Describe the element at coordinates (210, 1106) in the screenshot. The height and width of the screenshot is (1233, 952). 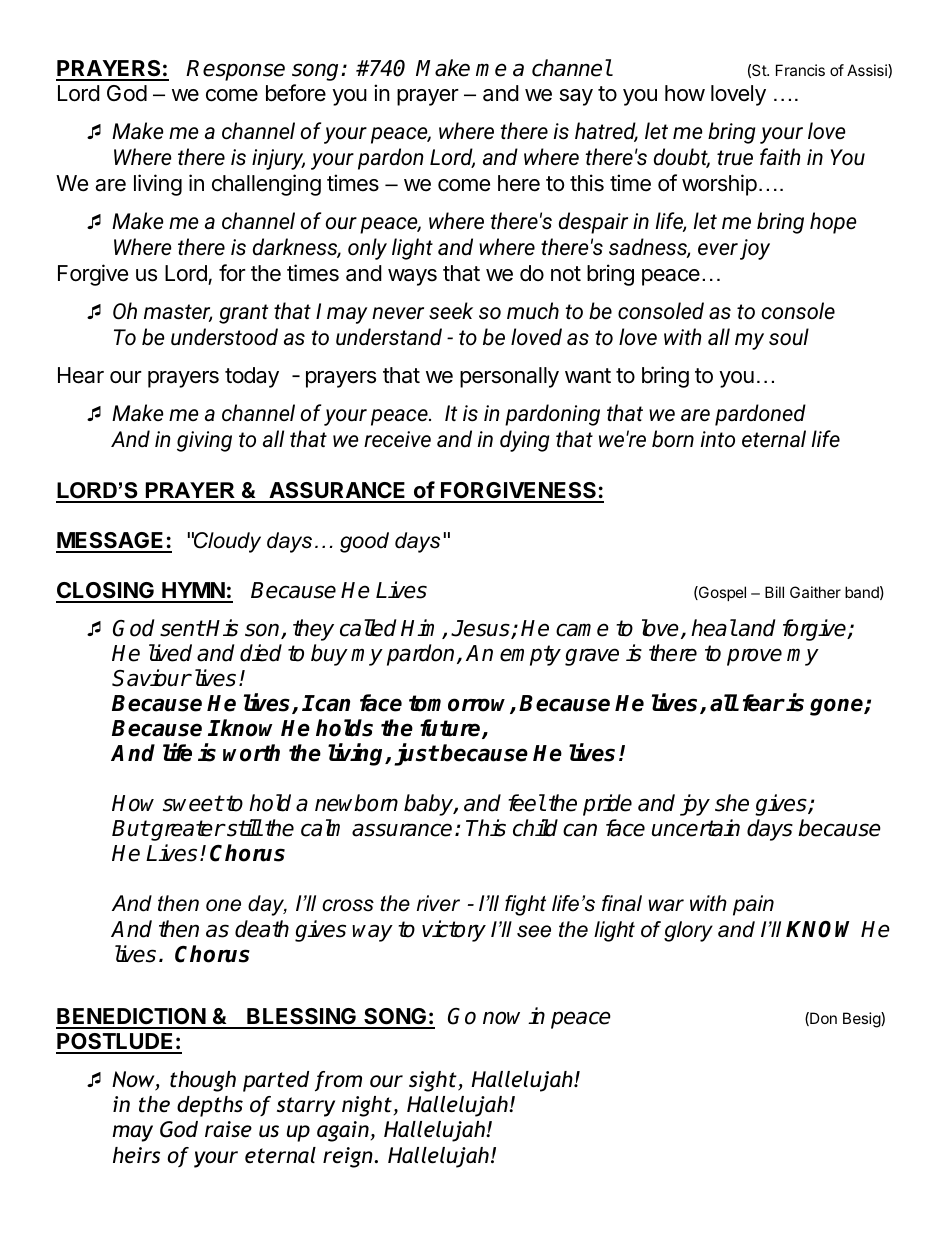
I see `depths` at that location.
